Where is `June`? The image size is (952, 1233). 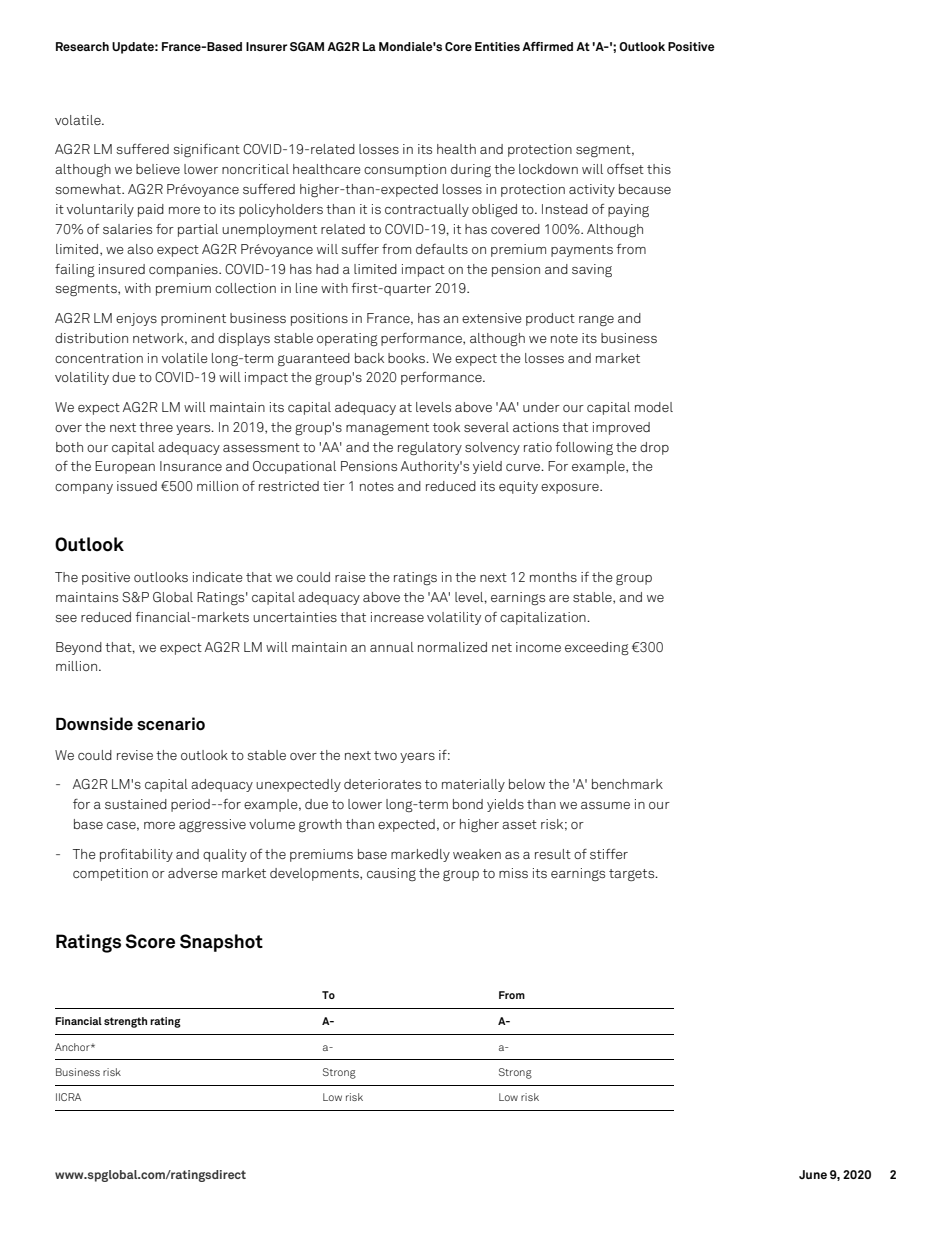 June is located at coordinates (813, 1174).
